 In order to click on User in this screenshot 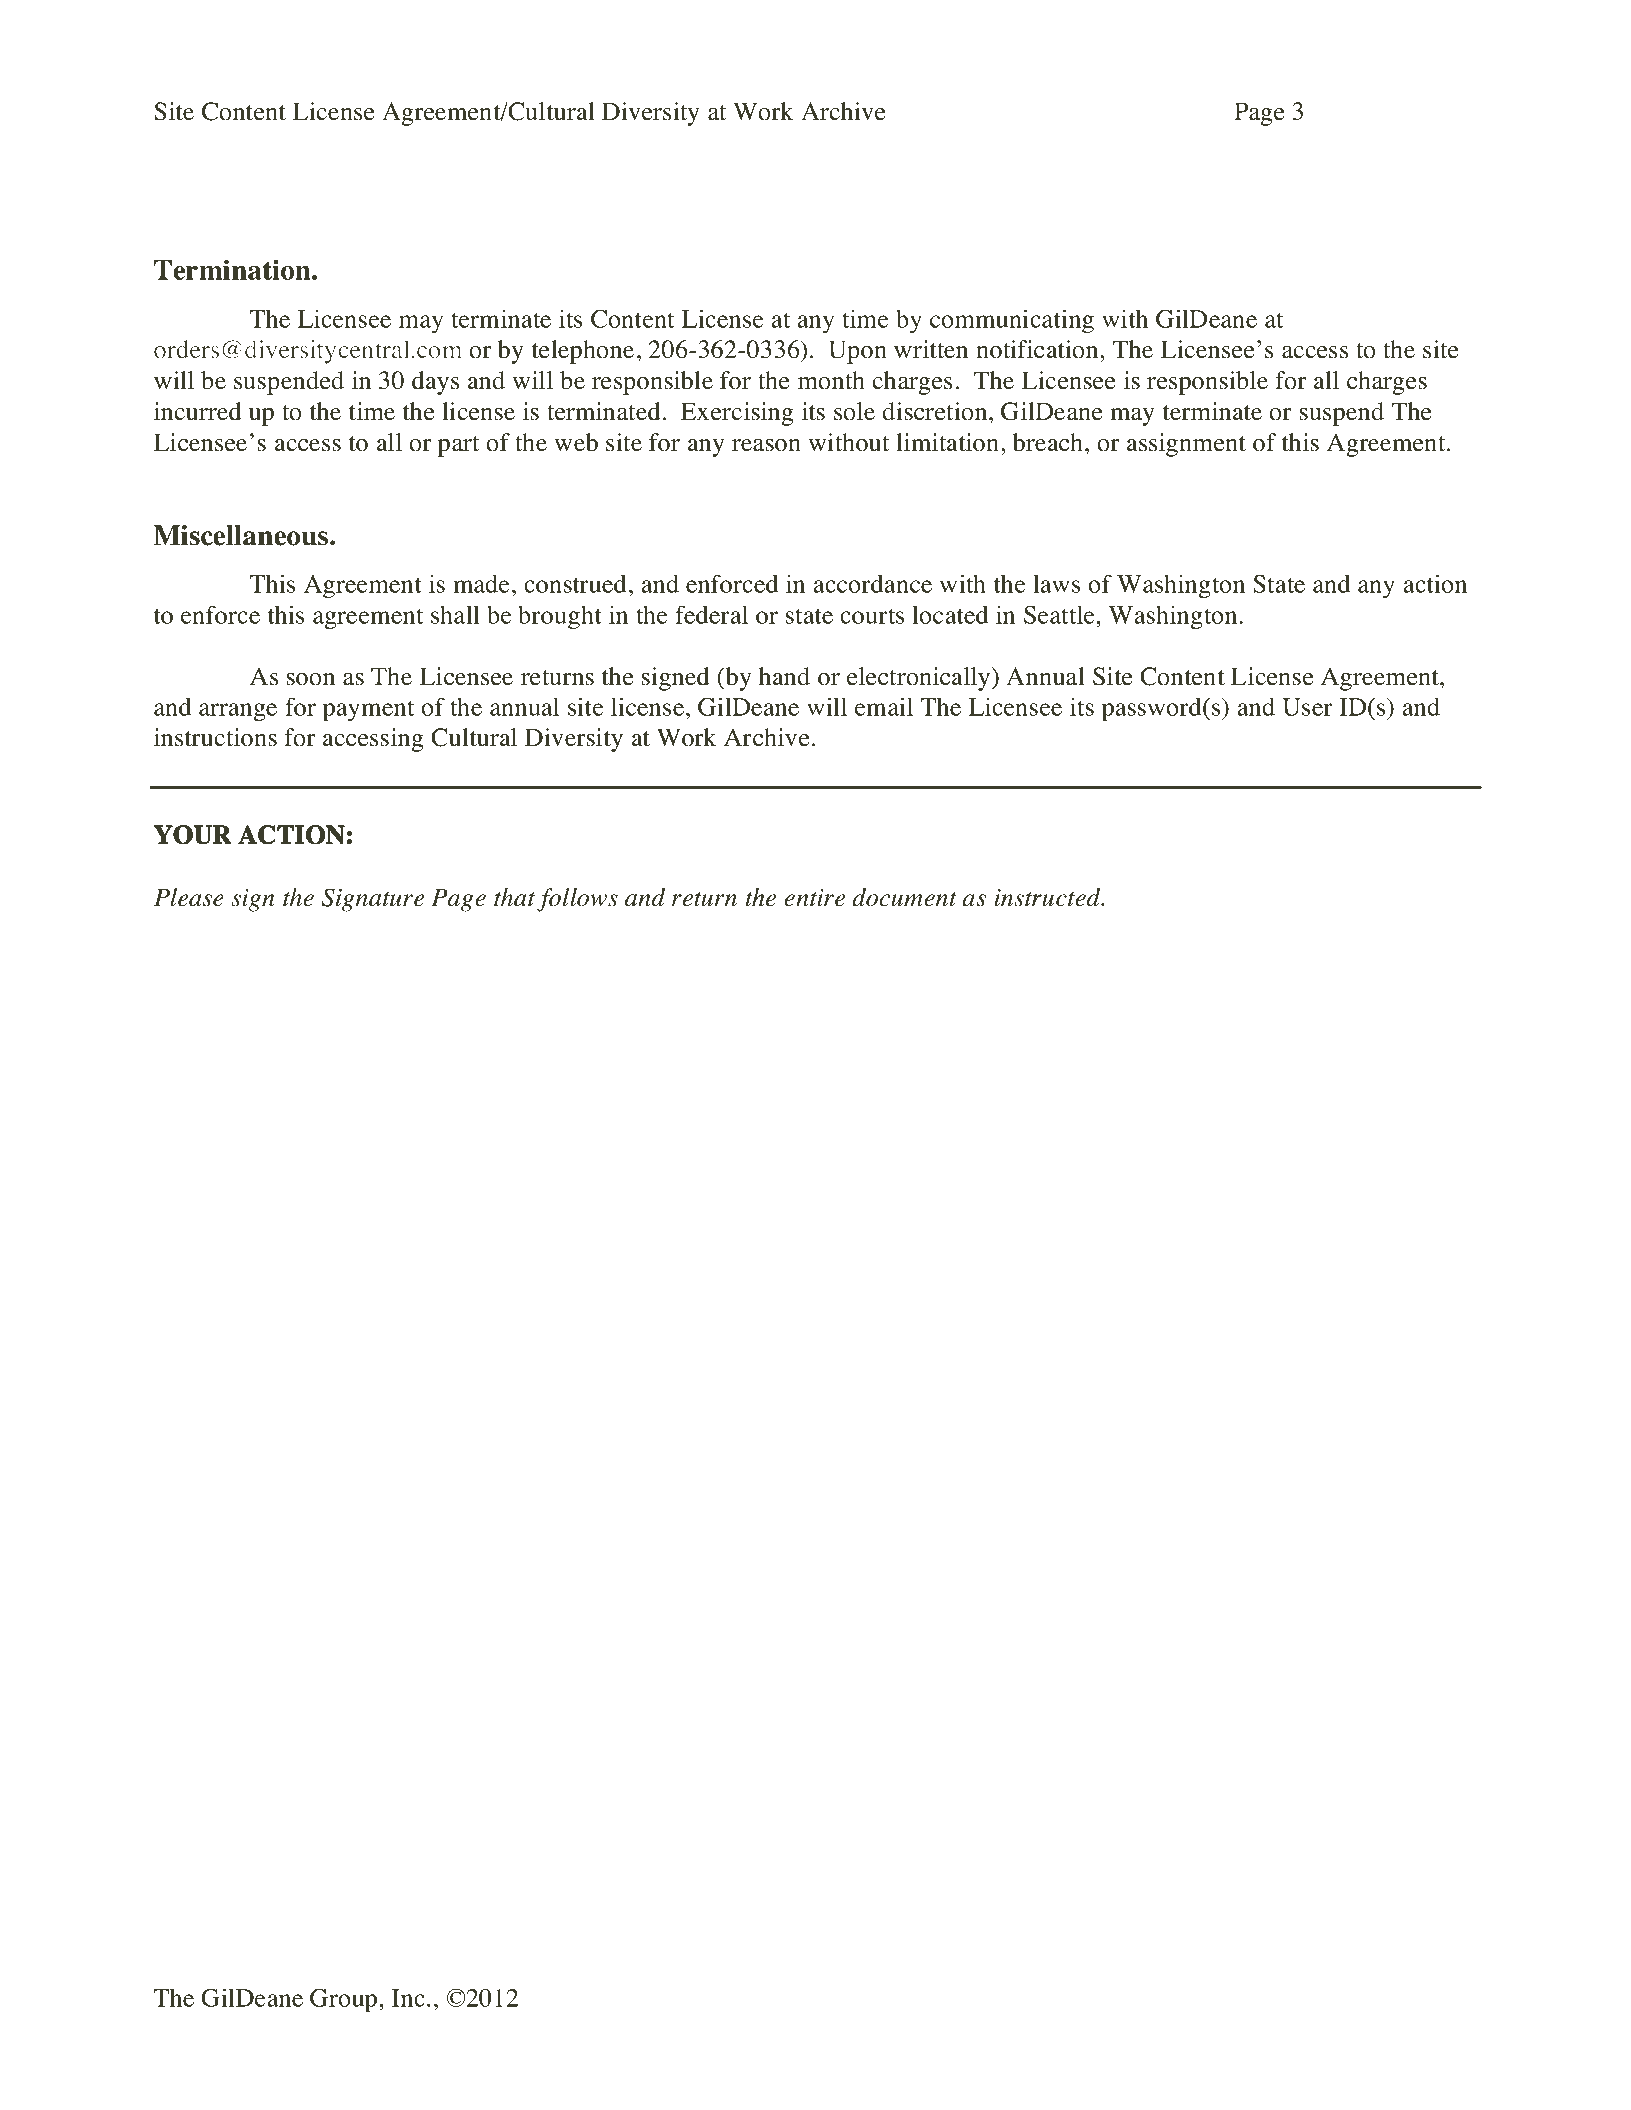, I will do `click(1307, 707)`.
